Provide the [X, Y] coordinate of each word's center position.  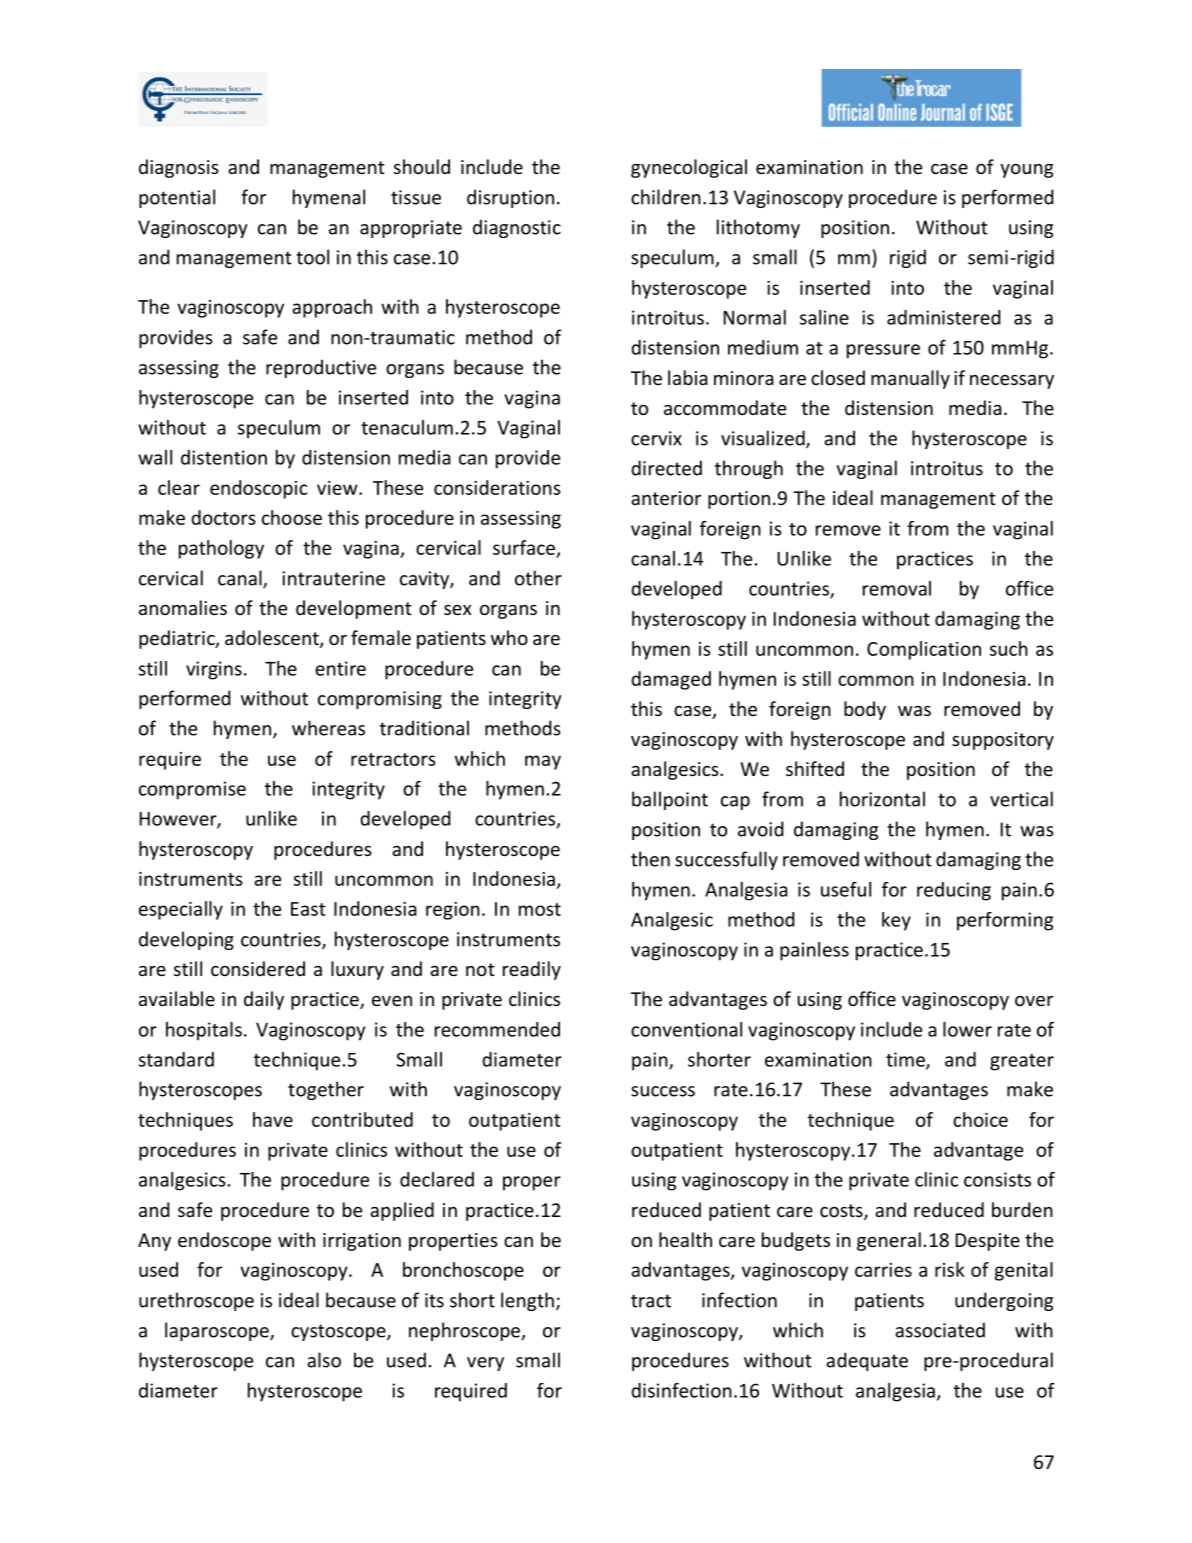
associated [940, 1330]
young [1026, 171]
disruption [510, 198]
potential [177, 198]
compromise [192, 790]
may [543, 762]
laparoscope [218, 1331]
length [527, 1301]
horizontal [882, 799]
